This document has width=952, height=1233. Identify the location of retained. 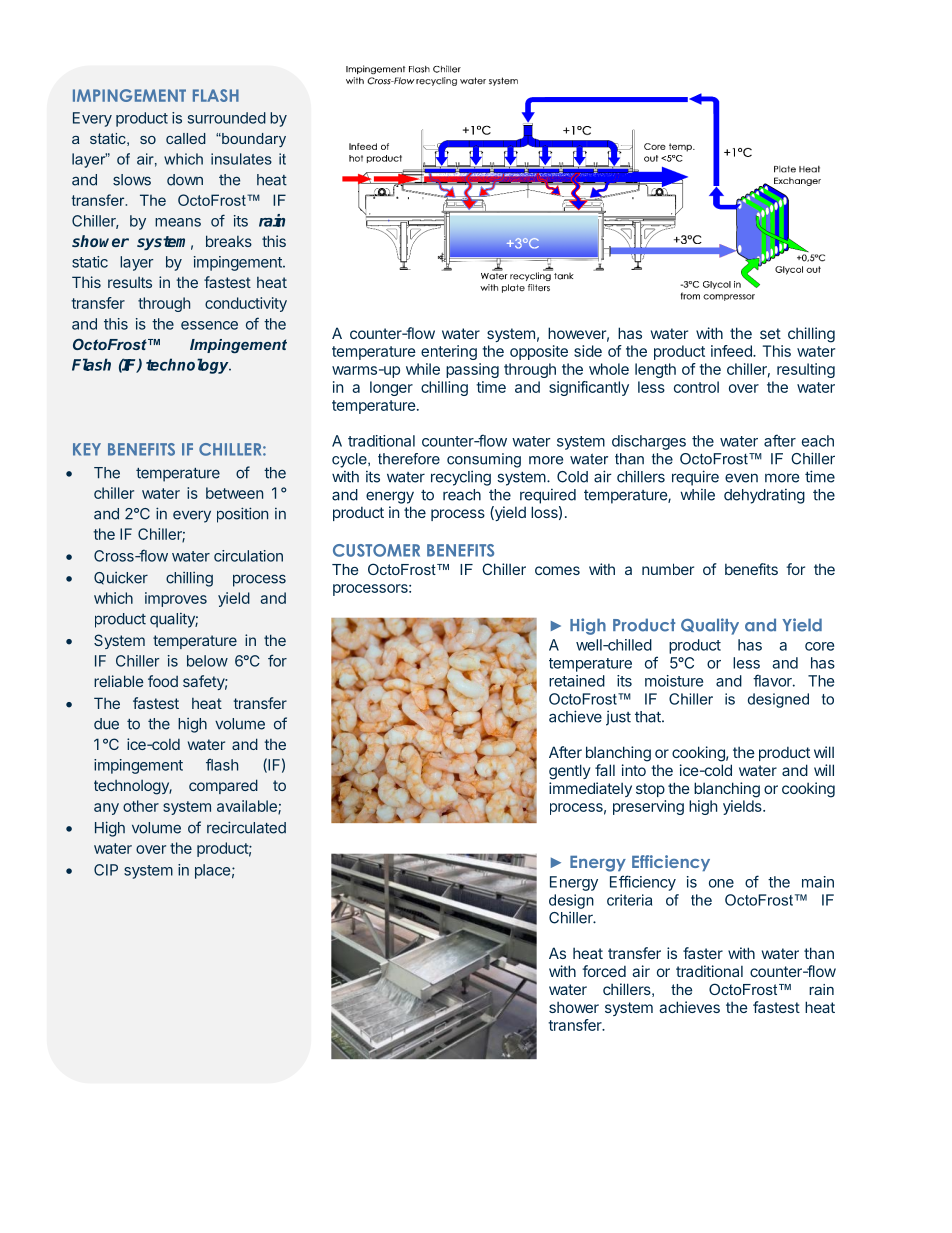
(577, 681).
